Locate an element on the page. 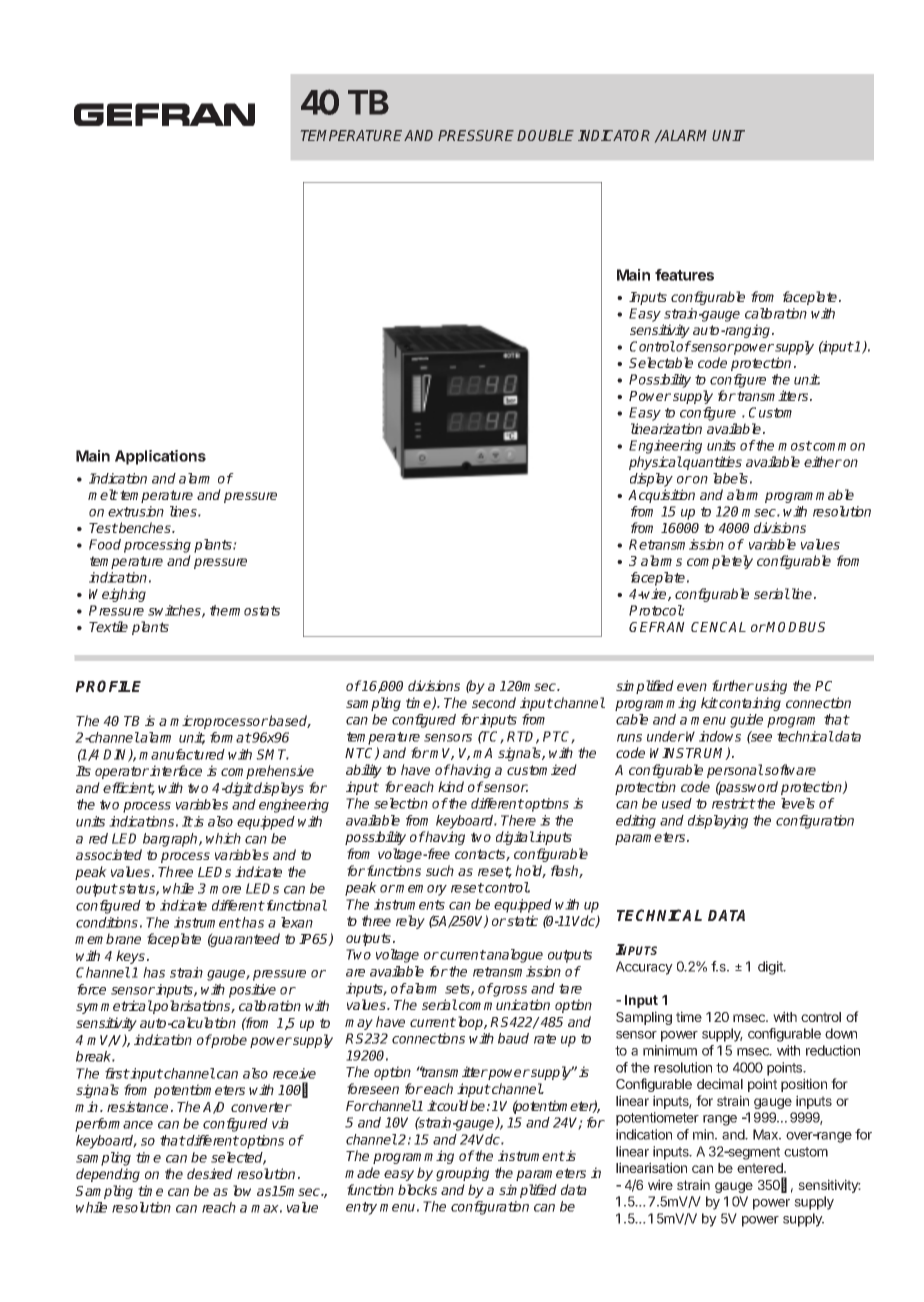 This document has width=924, height=1302. desired is located at coordinates (210, 1173).
